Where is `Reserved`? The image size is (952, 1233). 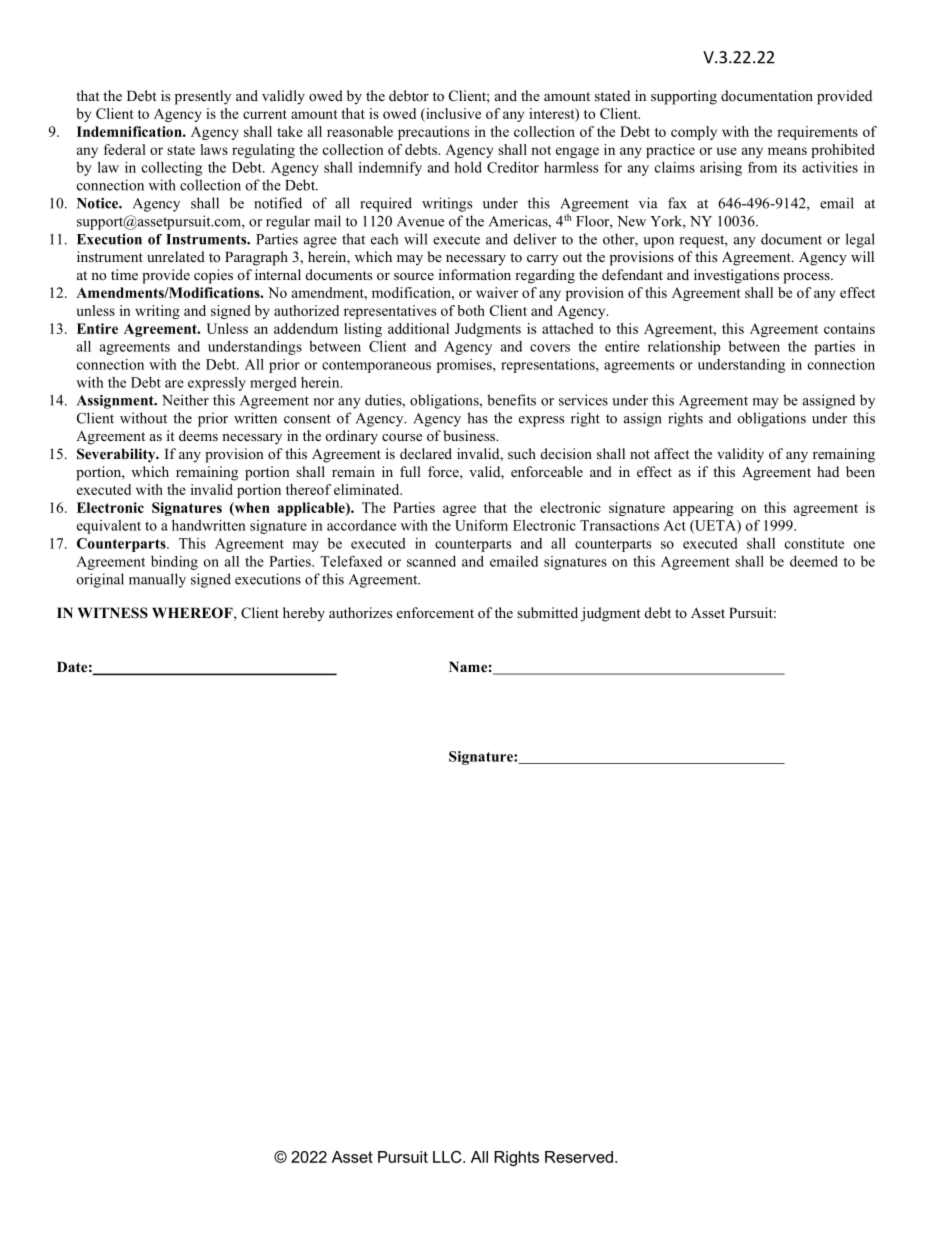 Reserved is located at coordinates (579, 1157).
